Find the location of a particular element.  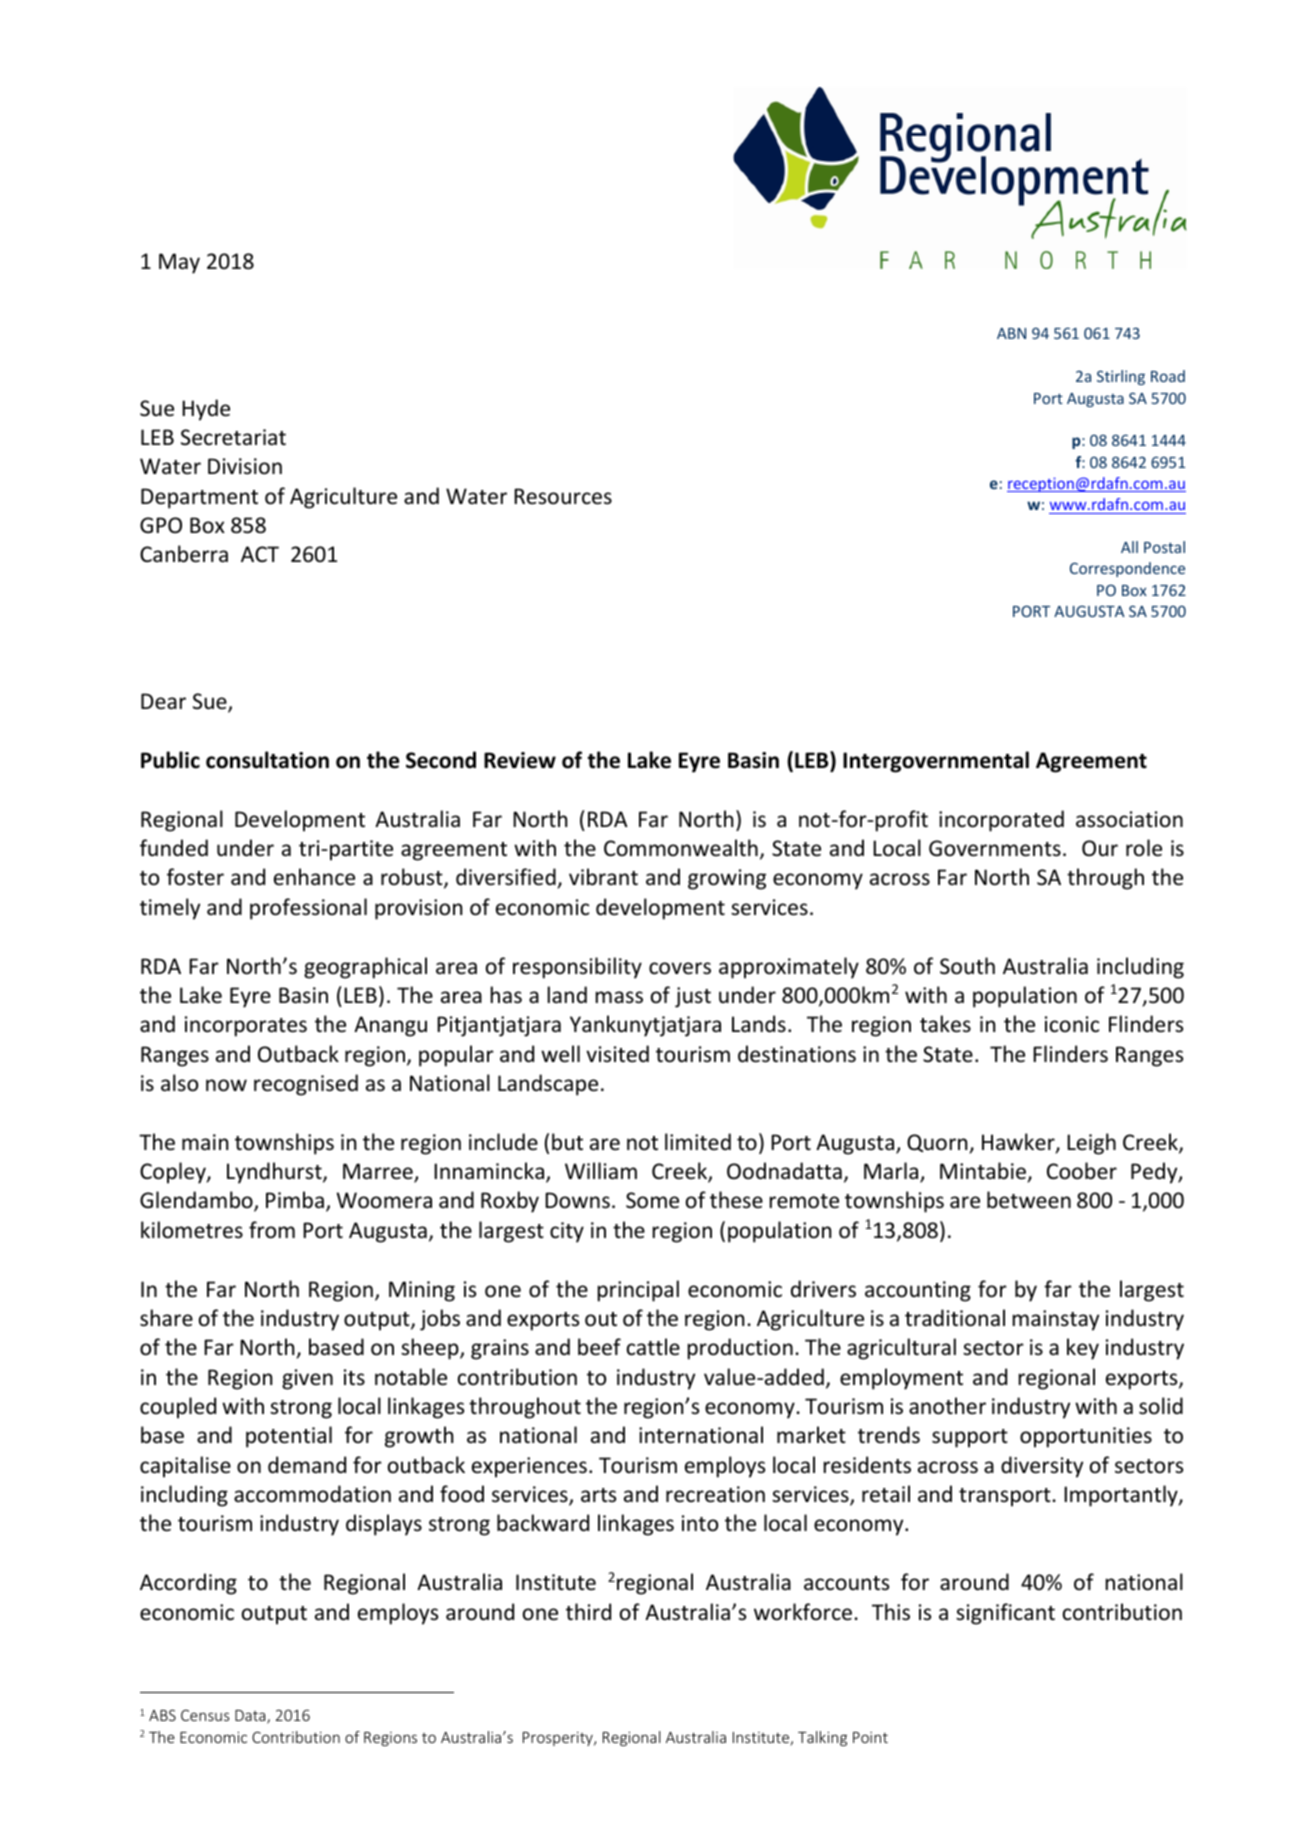

Correspondence is located at coordinates (1127, 569).
